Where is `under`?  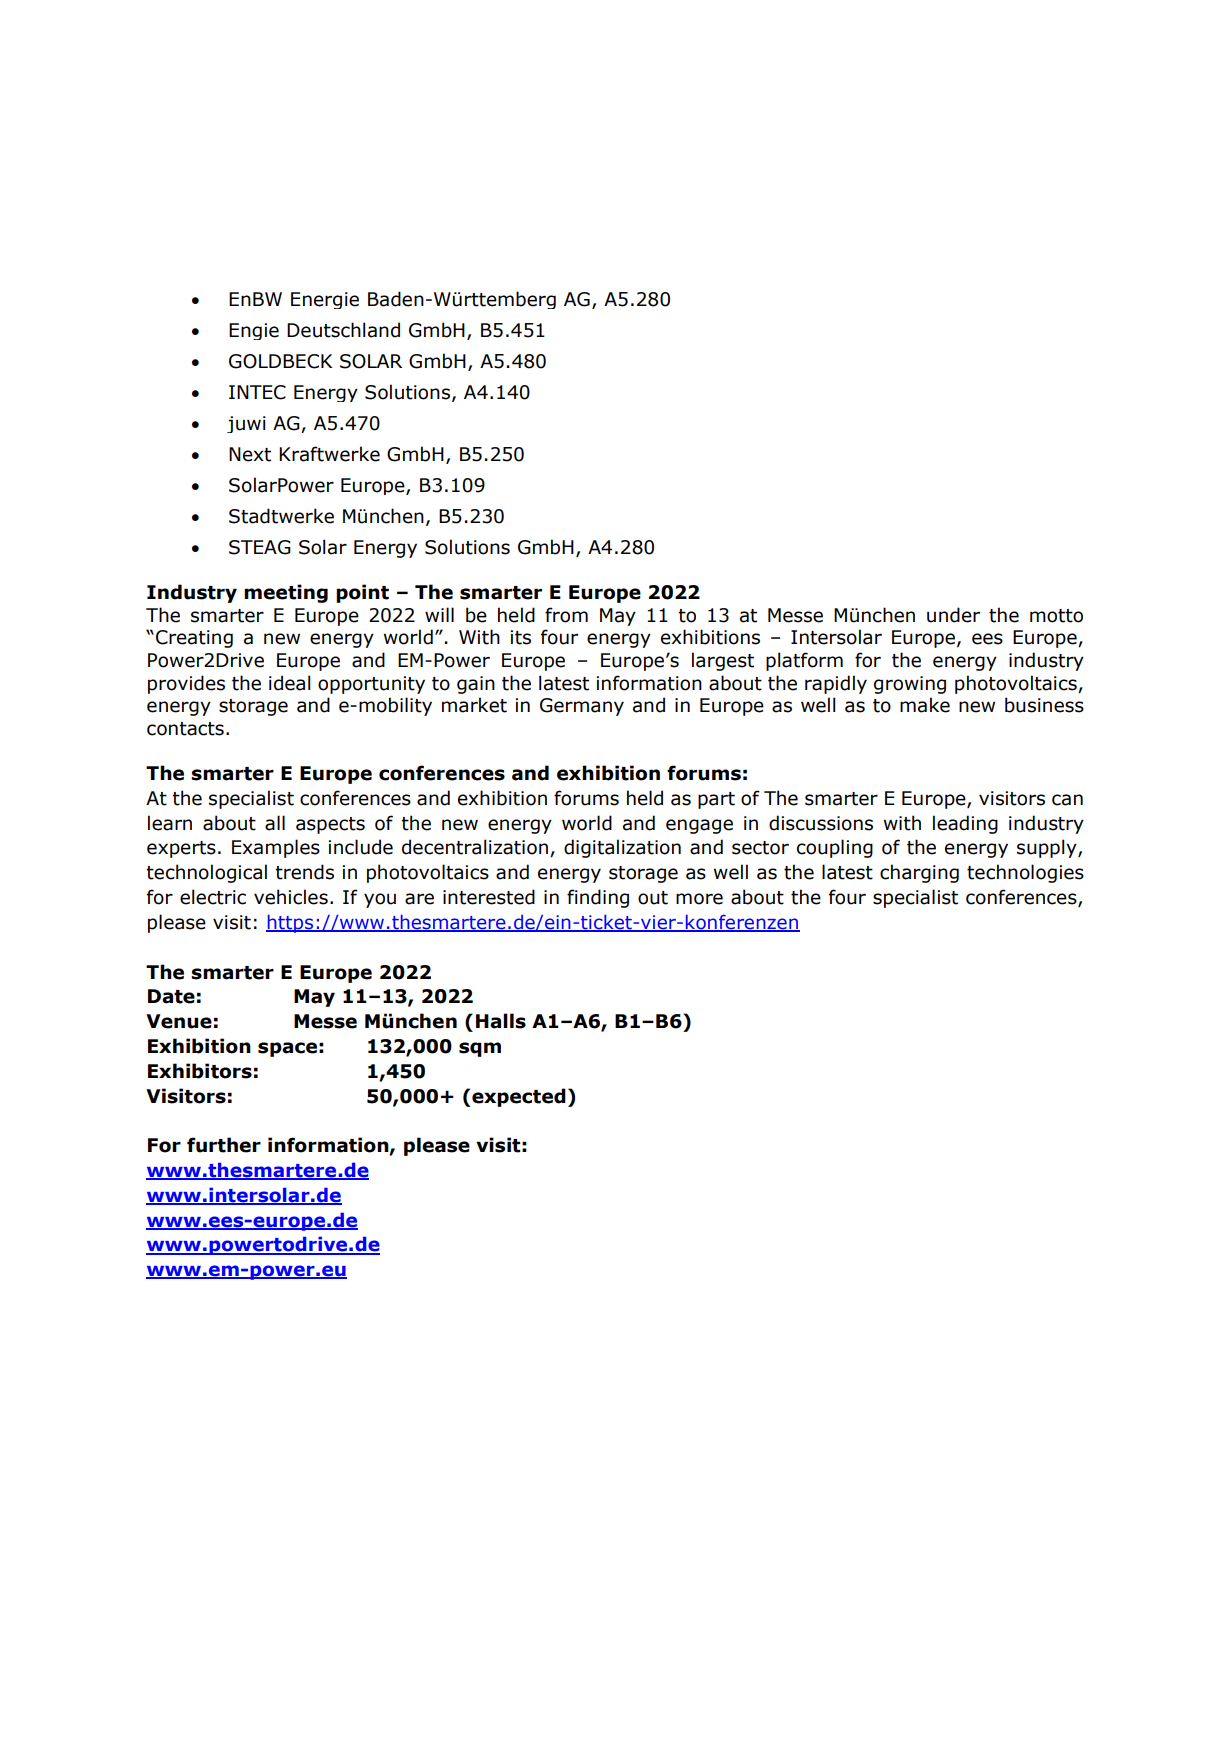 under is located at coordinates (953, 615).
